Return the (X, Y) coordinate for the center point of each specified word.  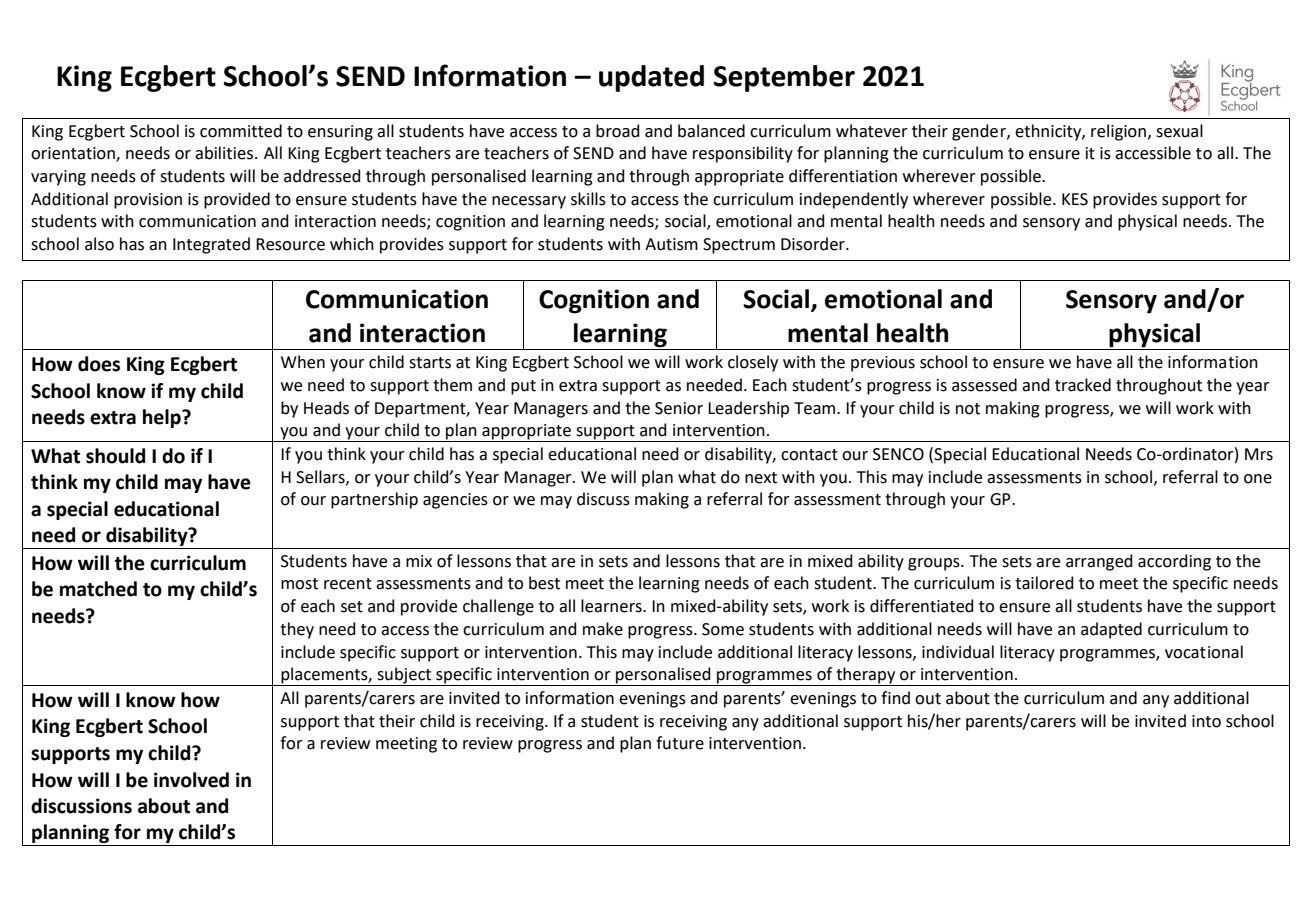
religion (1118, 132)
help (163, 418)
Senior (679, 408)
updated (651, 78)
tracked (1083, 385)
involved (191, 780)
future (680, 743)
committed (241, 131)
